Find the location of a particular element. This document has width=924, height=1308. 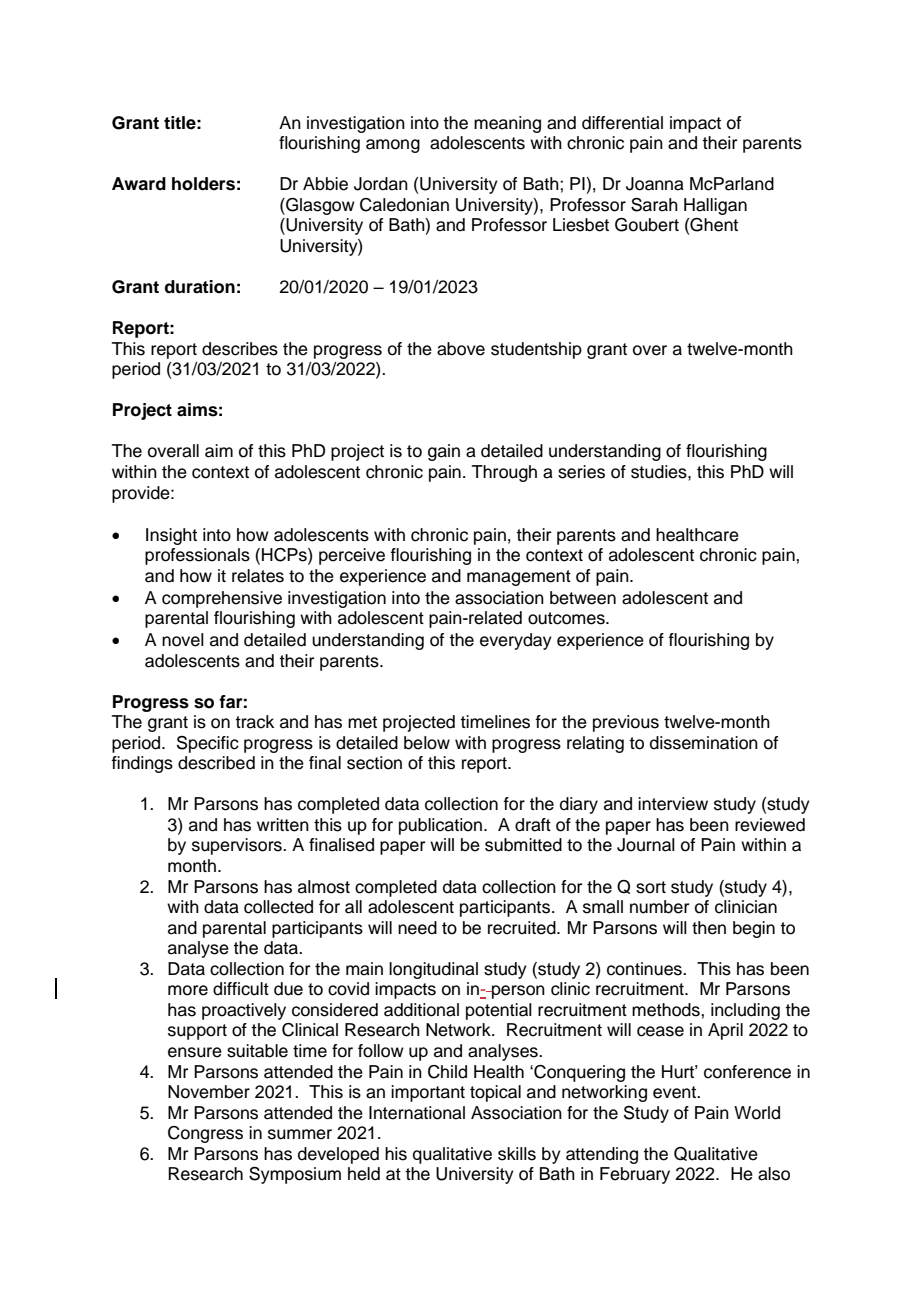

studies is located at coordinates (660, 472).
